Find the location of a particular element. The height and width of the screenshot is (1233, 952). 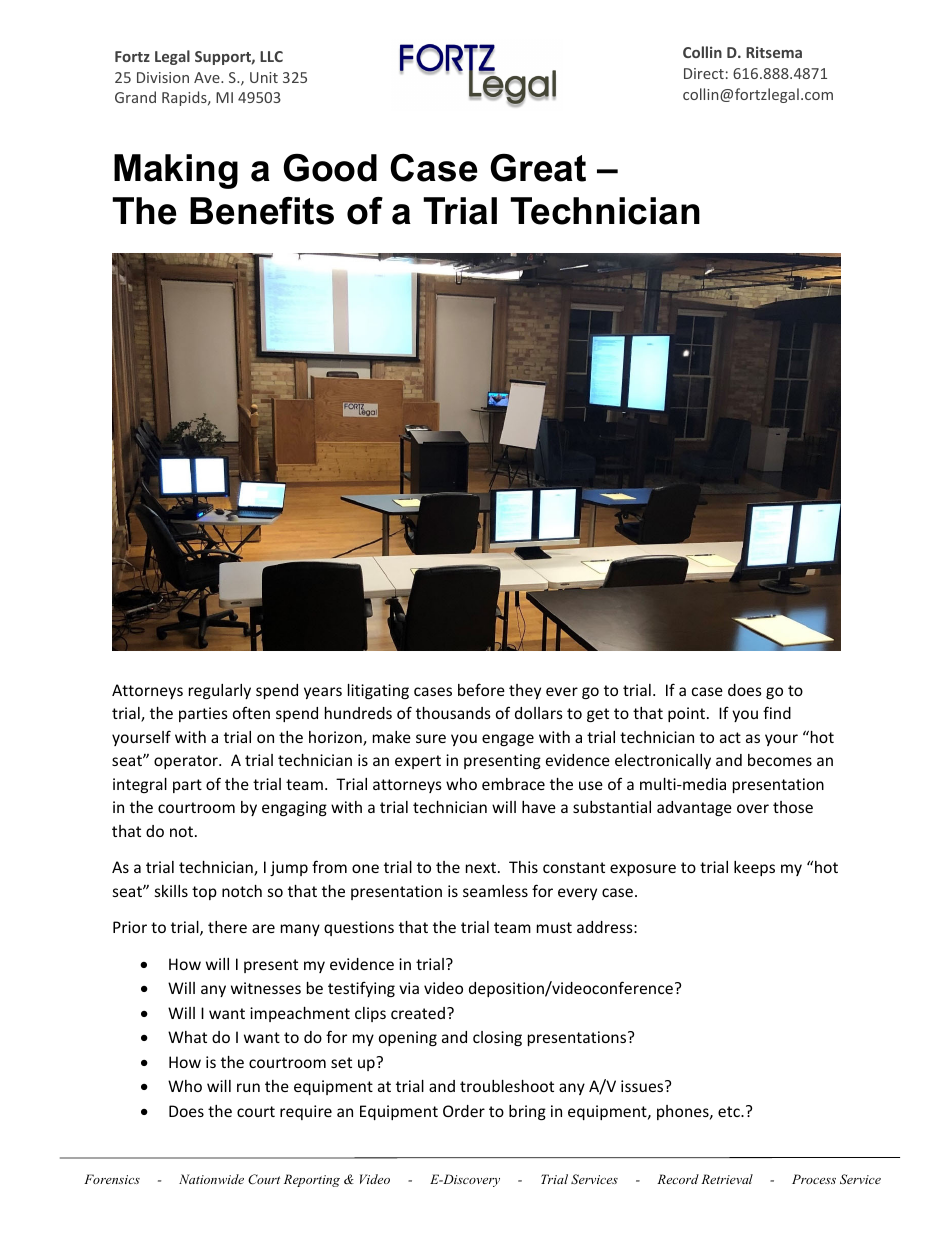

Benefits is located at coordinates (262, 211).
